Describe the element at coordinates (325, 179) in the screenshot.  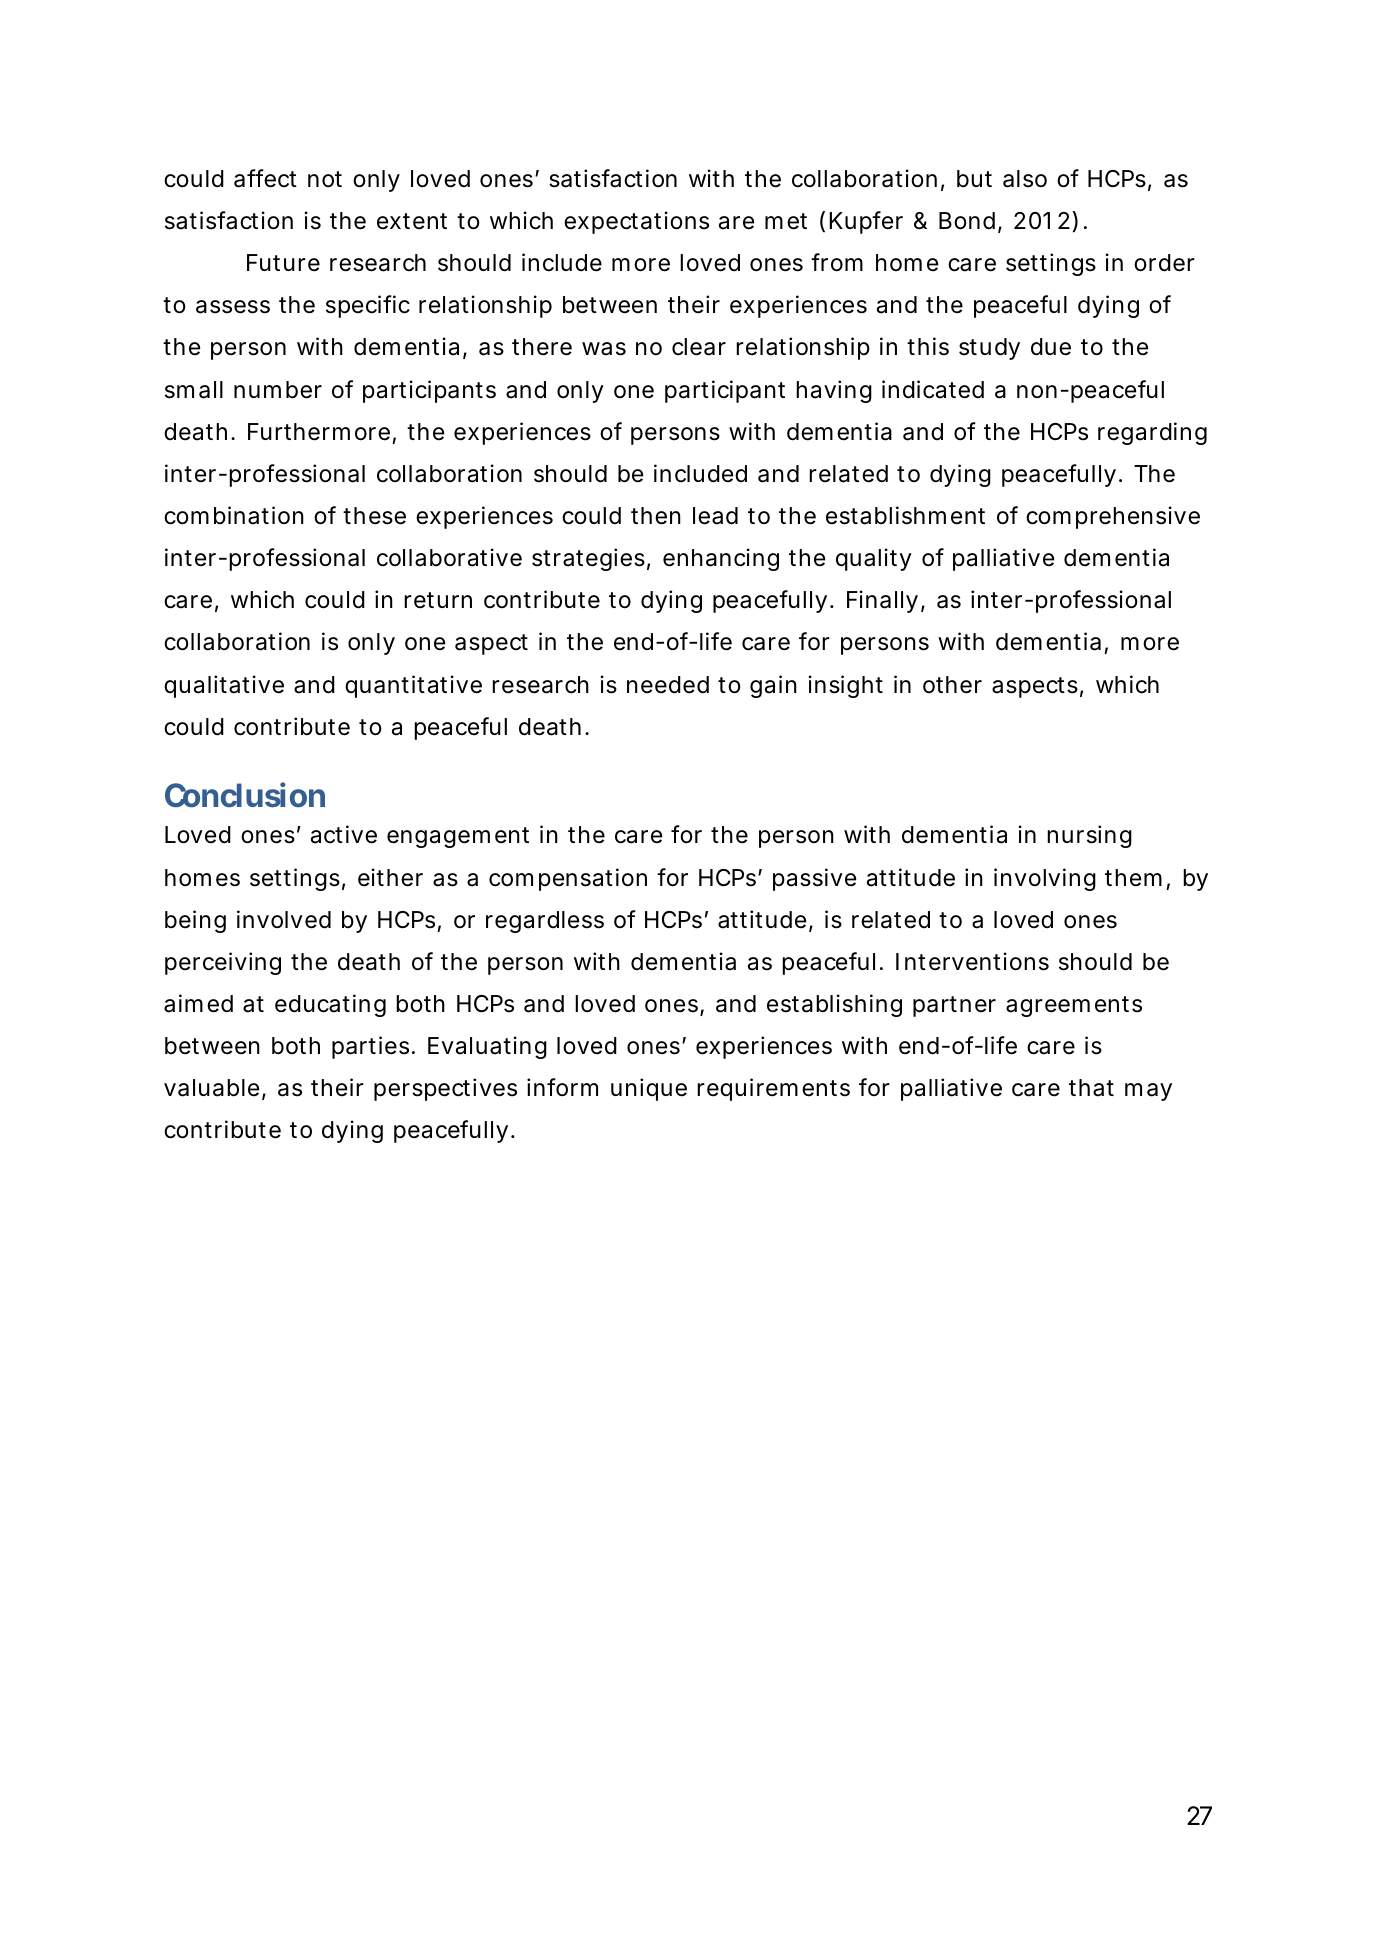
I see `not` at that location.
